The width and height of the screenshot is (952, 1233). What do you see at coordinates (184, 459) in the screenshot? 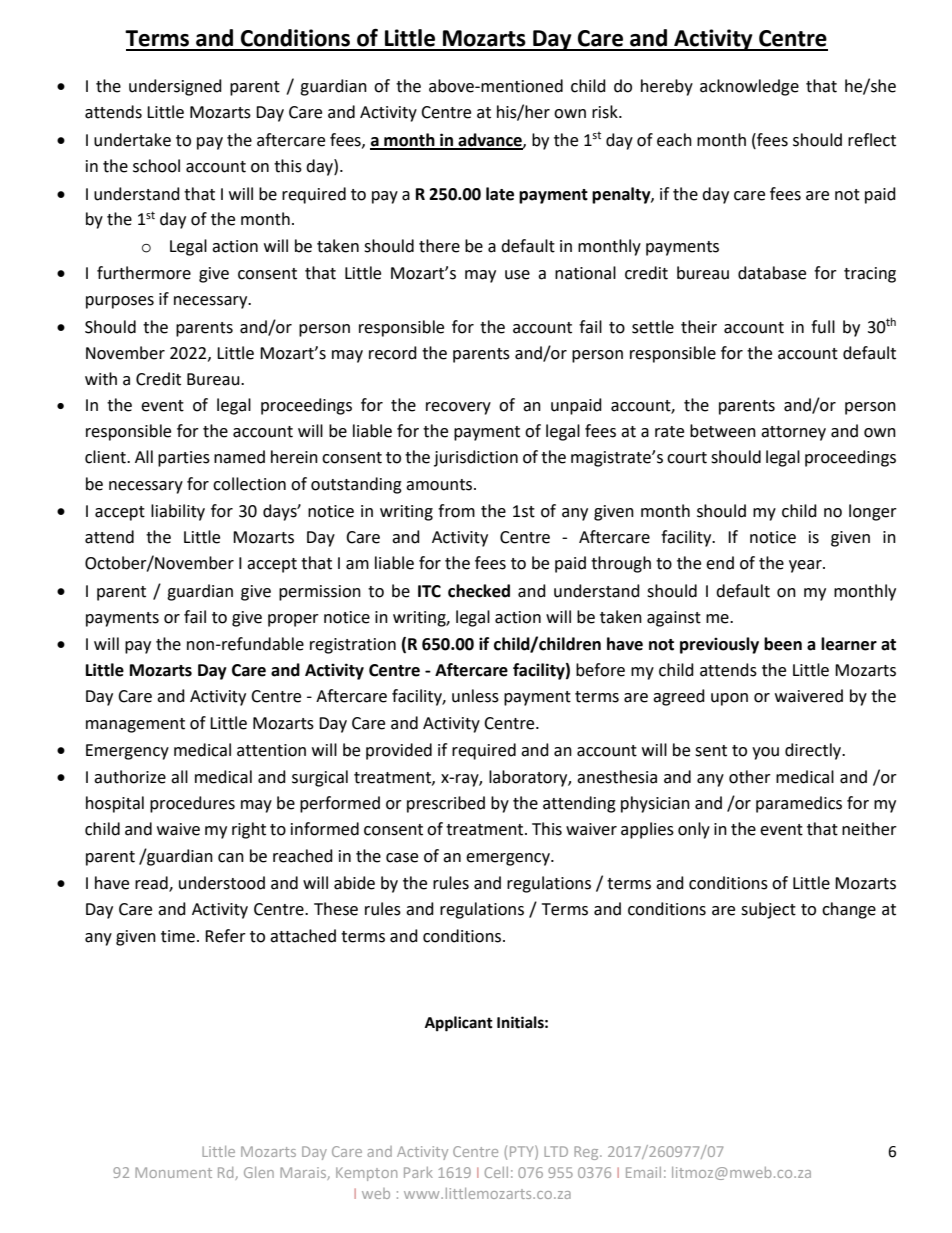
I see `parties` at bounding box center [184, 459].
